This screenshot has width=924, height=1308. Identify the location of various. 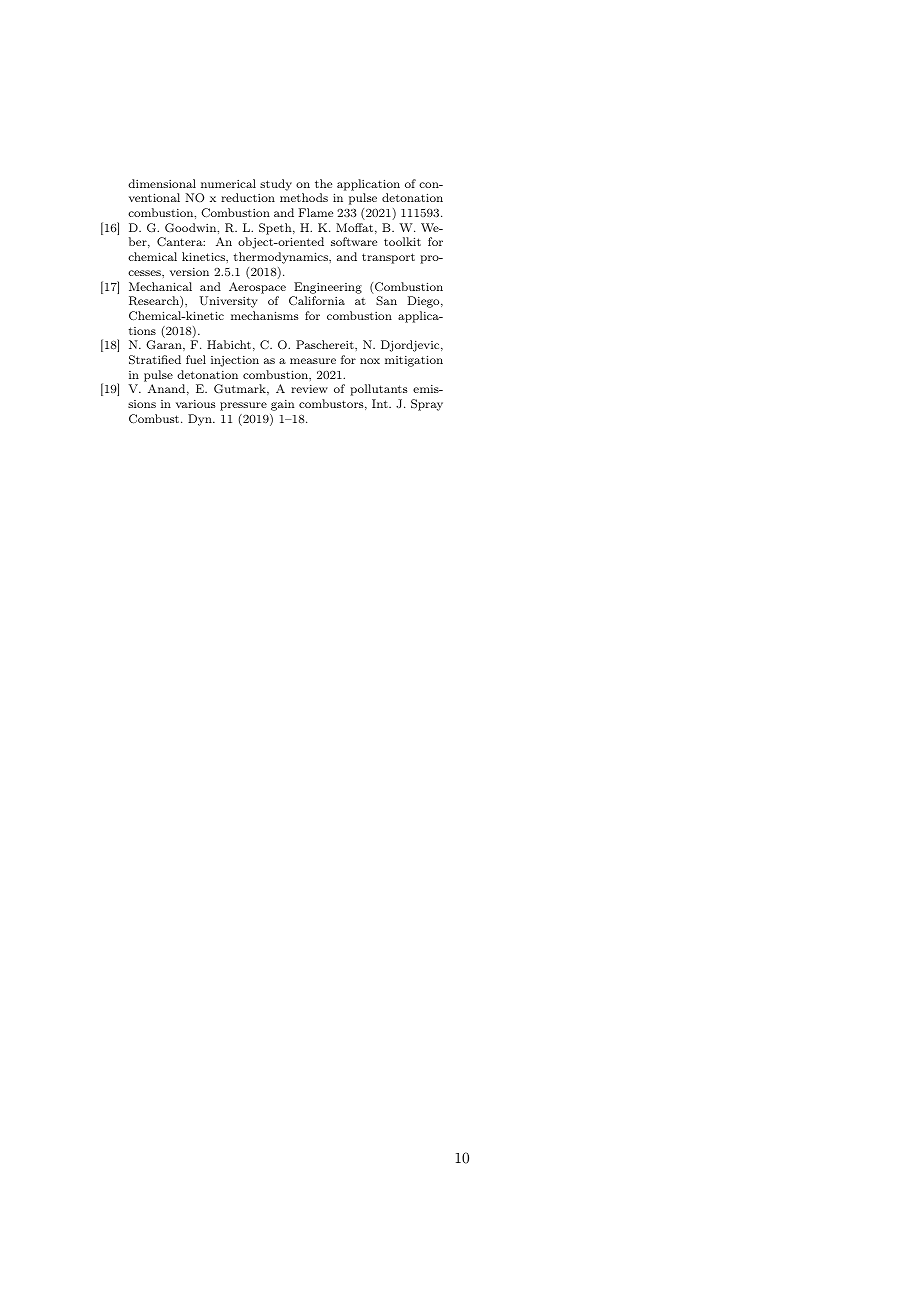
(195, 404).
